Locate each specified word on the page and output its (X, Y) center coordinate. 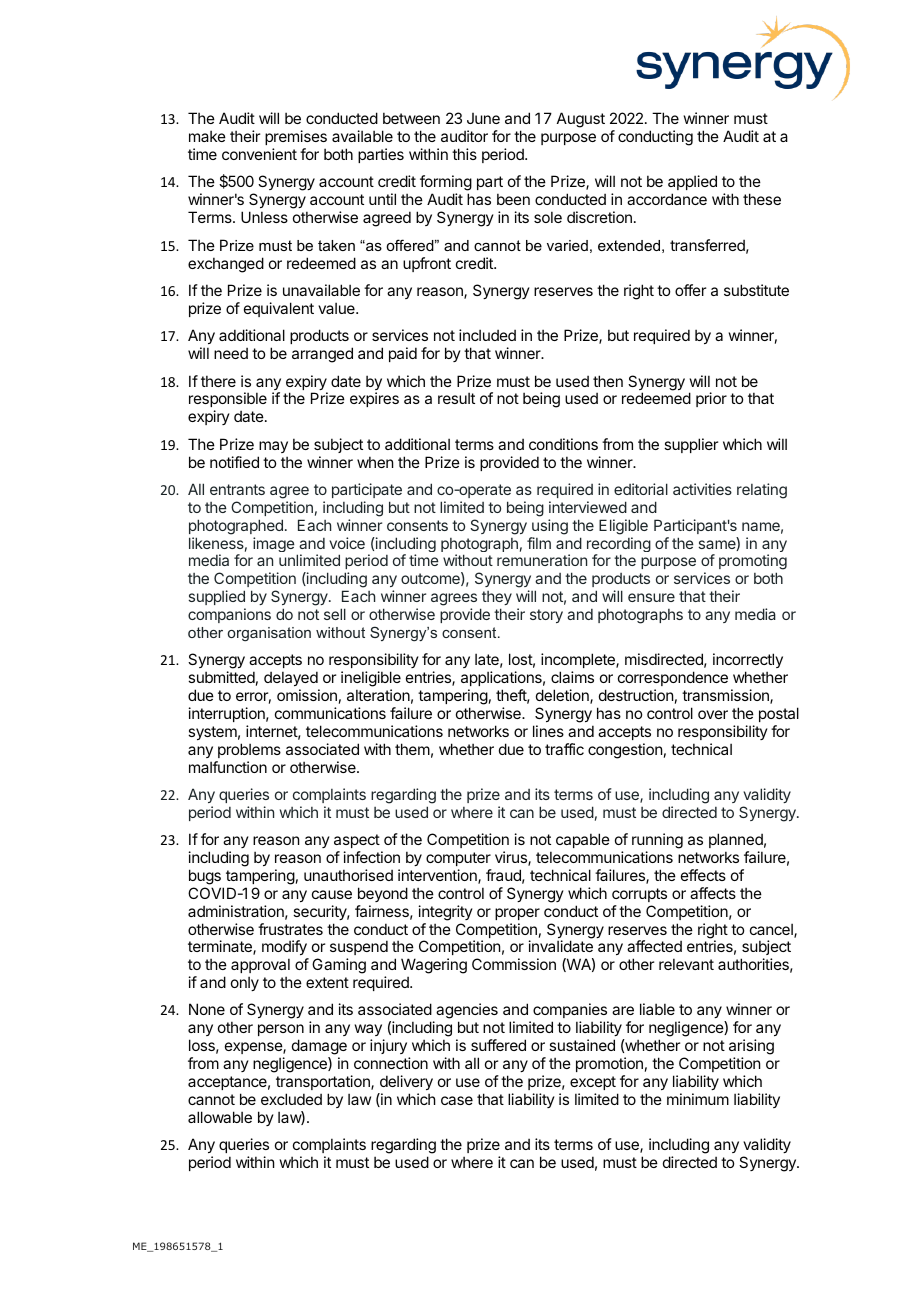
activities (702, 489)
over (713, 714)
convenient (259, 154)
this (464, 154)
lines (548, 731)
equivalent (279, 309)
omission (307, 695)
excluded (291, 1099)
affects (713, 893)
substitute (756, 290)
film (539, 543)
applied (692, 184)
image (274, 544)
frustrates (290, 929)
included (487, 335)
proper (517, 914)
